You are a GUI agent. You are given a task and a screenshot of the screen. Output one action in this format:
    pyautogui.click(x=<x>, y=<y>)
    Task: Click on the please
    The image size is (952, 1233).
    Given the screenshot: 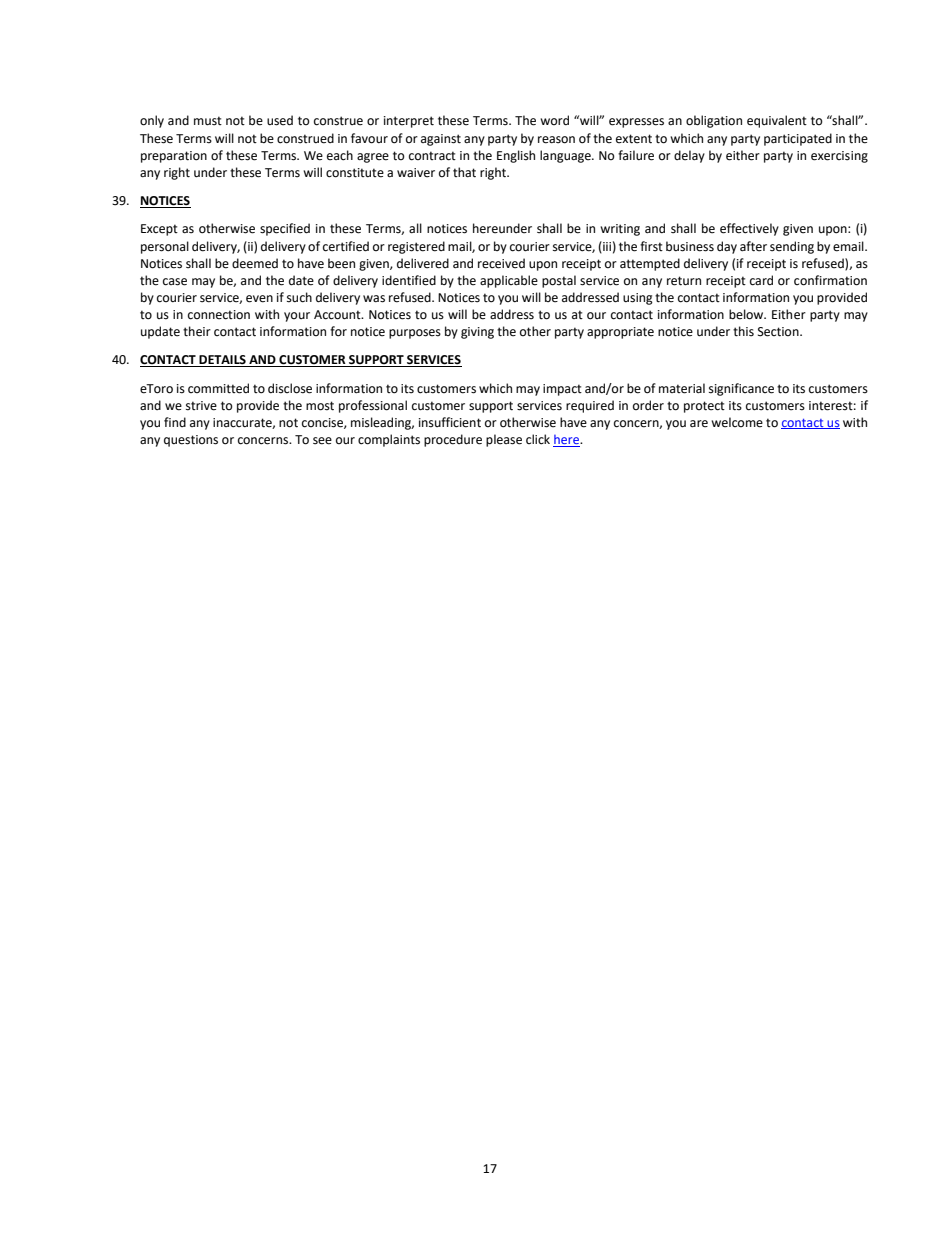 What is the action you would take?
    pyautogui.click(x=504, y=440)
